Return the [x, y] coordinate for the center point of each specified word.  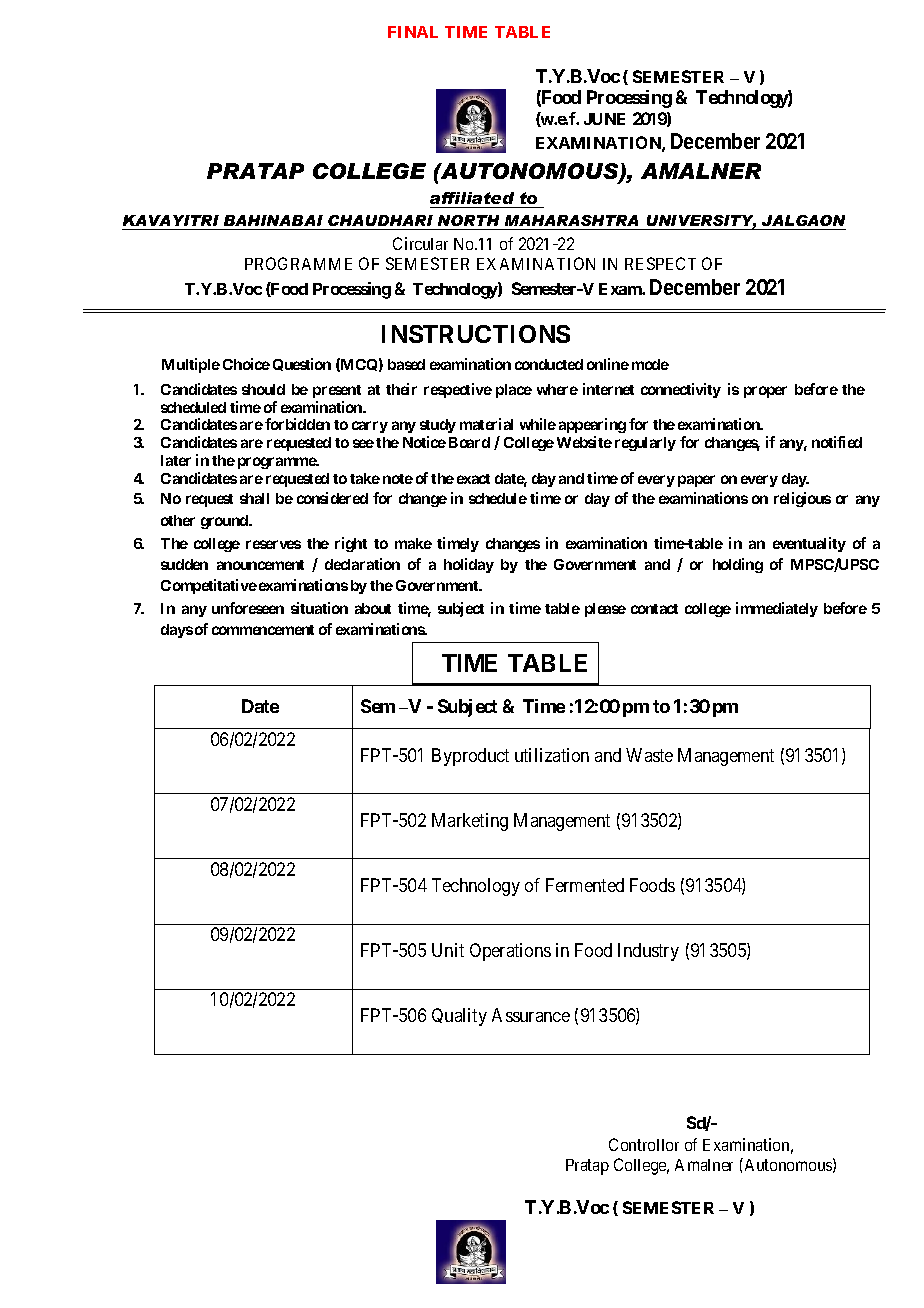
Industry [648, 952]
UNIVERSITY [700, 222]
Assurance [531, 1015]
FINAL [413, 32]
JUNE [604, 119]
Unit [448, 950]
